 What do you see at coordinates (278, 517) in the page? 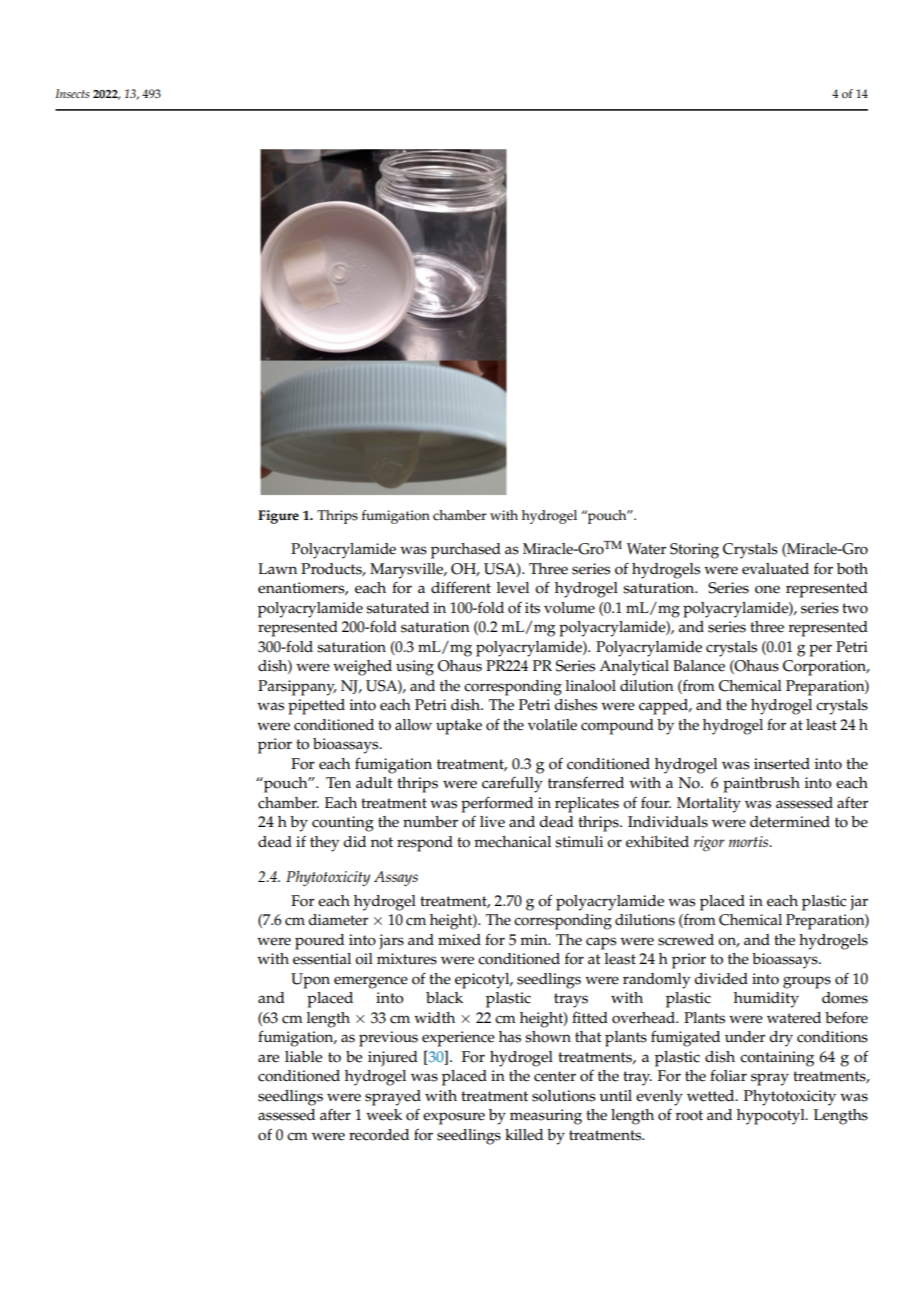
I see `Figure` at bounding box center [278, 517].
